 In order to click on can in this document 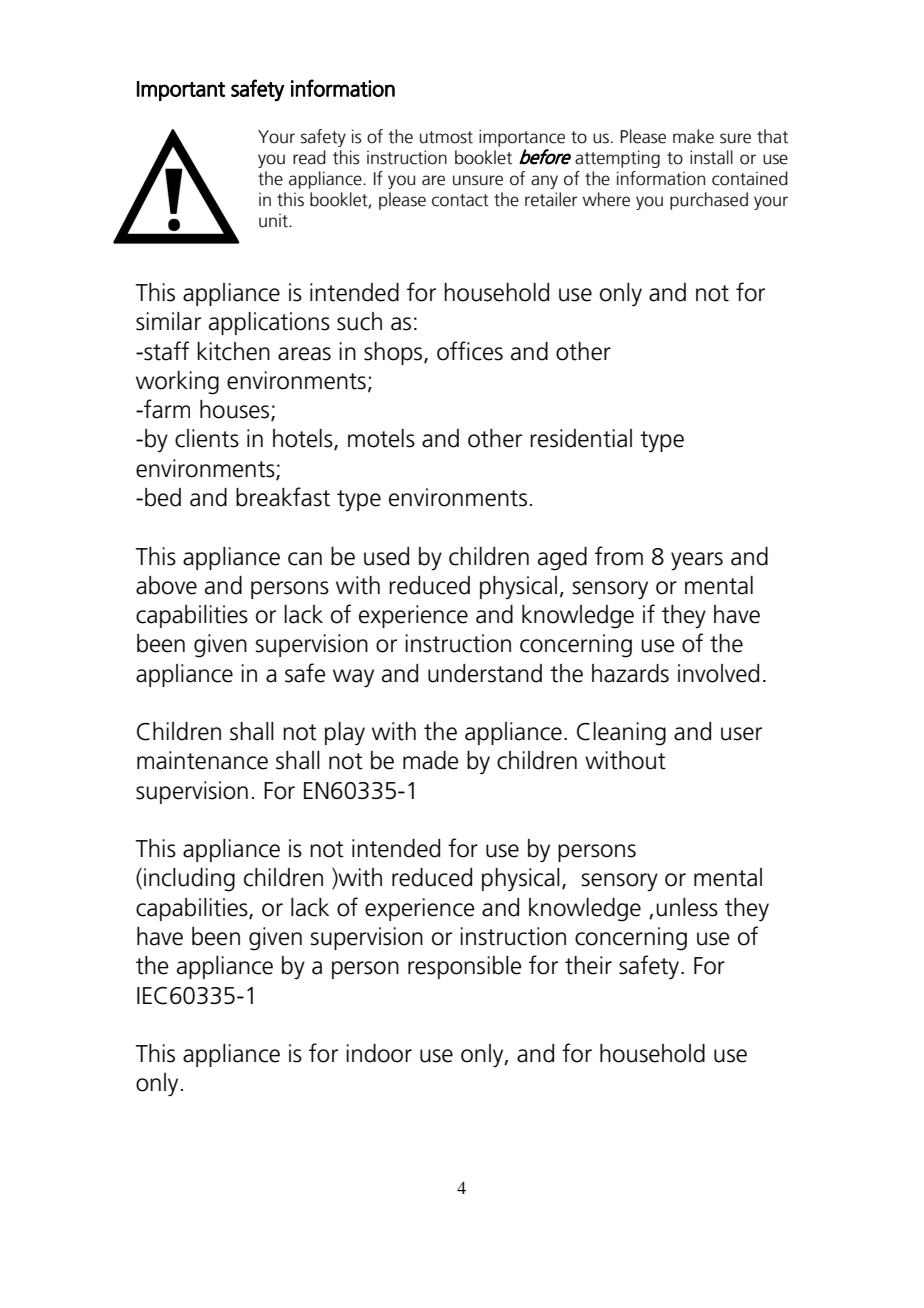, I will do `click(305, 559)`.
